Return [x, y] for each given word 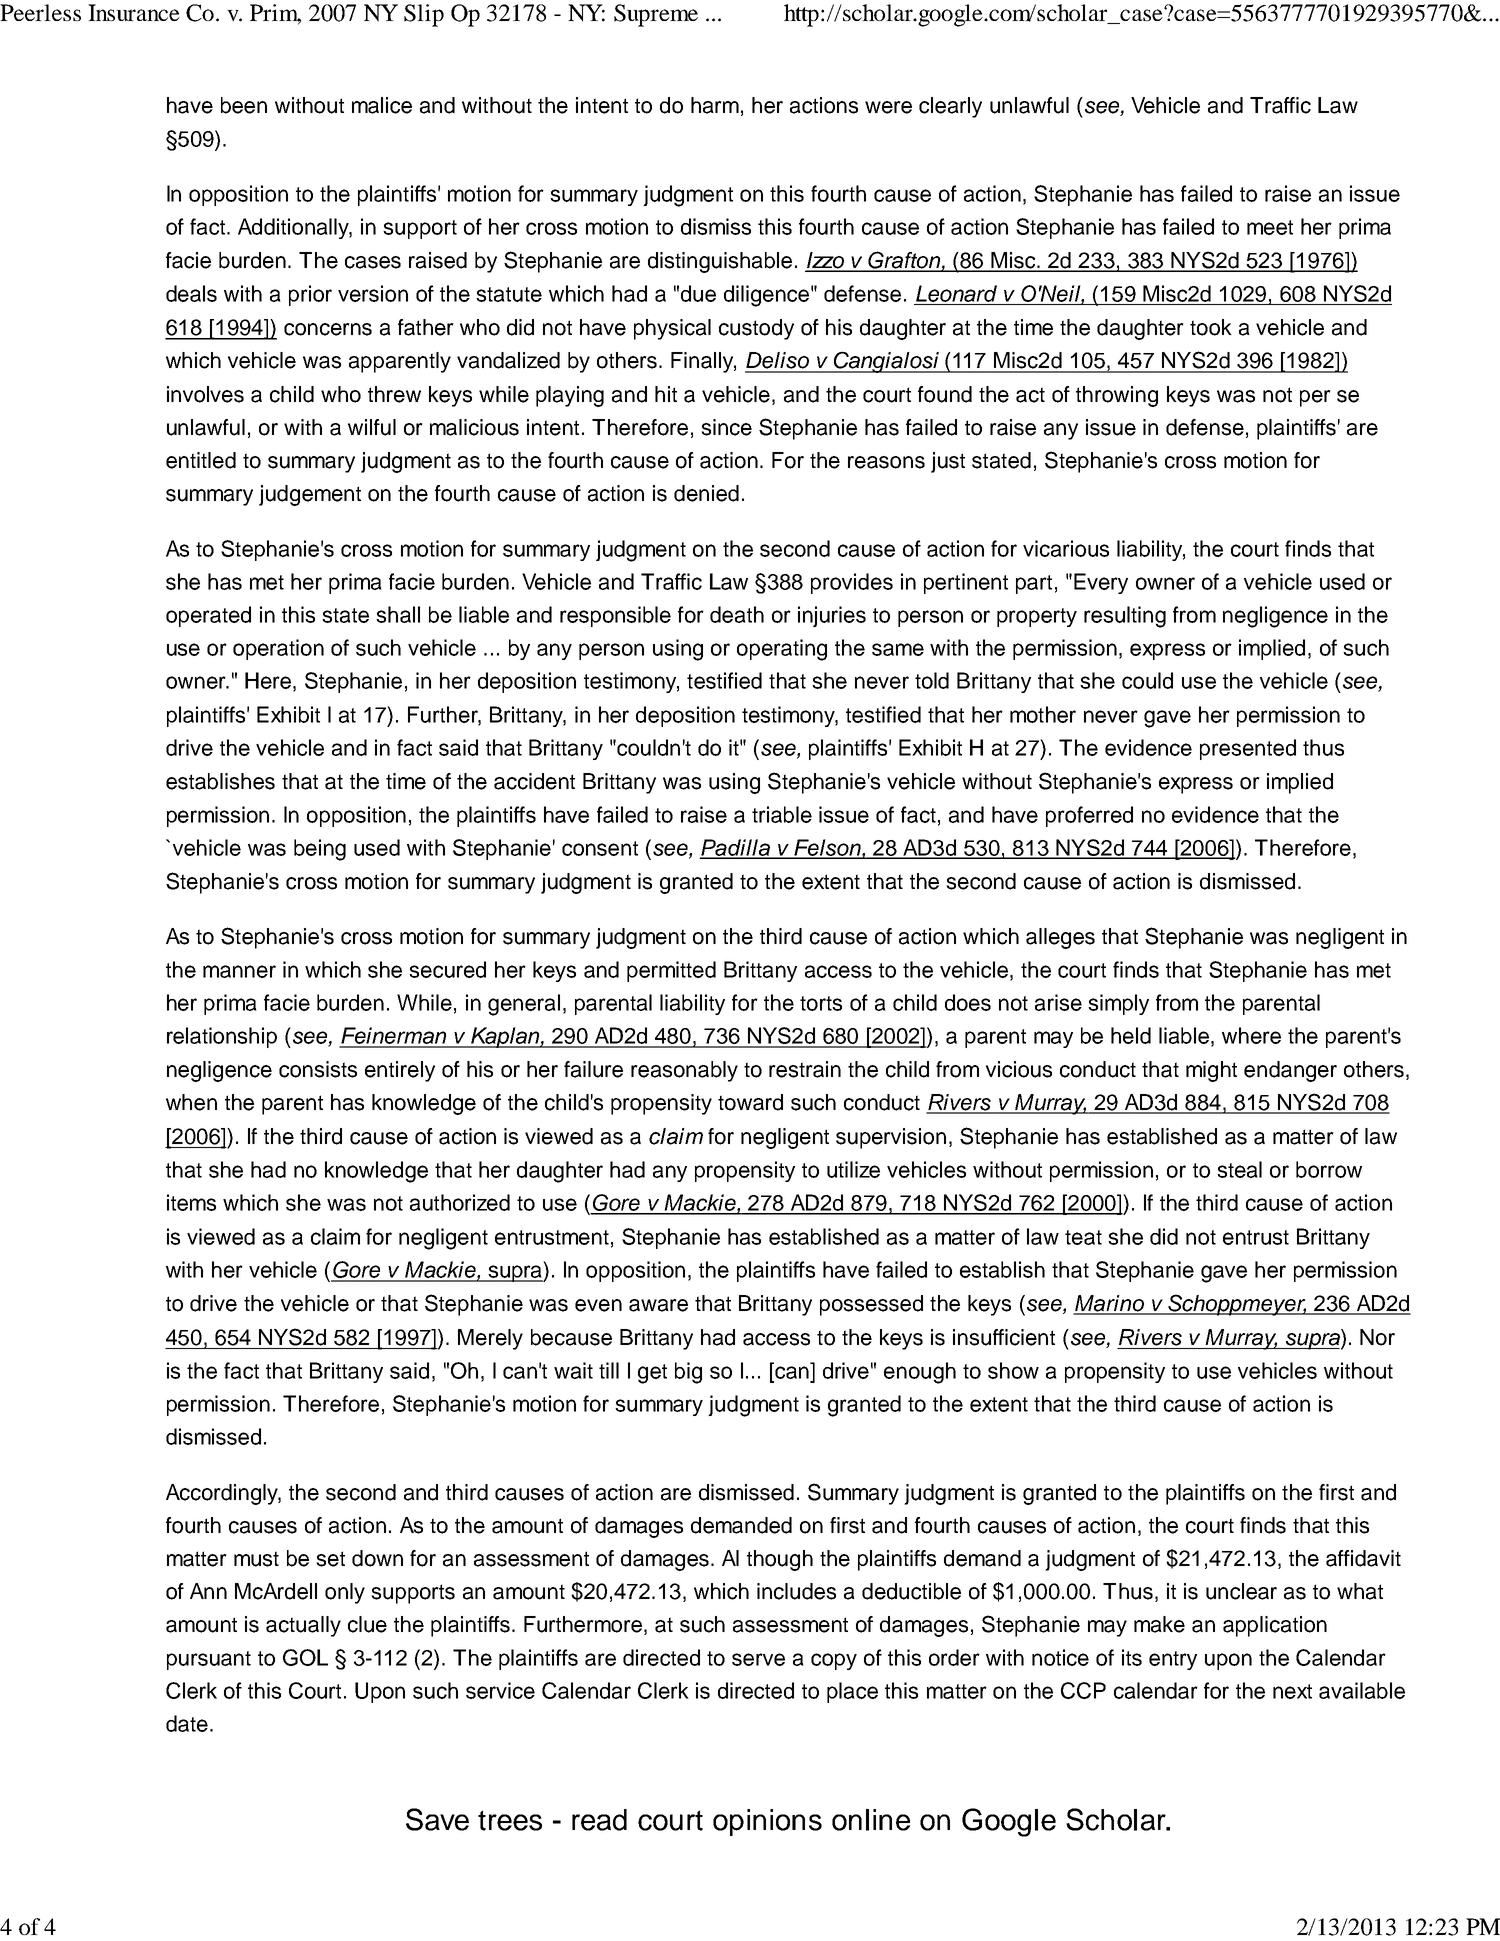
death [737, 614]
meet [1270, 227]
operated [208, 616]
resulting [1125, 617]
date [187, 1723]
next [1292, 1691]
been [244, 105]
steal [1239, 1169]
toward [750, 1102]
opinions [767, 1822]
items [191, 1202]
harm [715, 105]
